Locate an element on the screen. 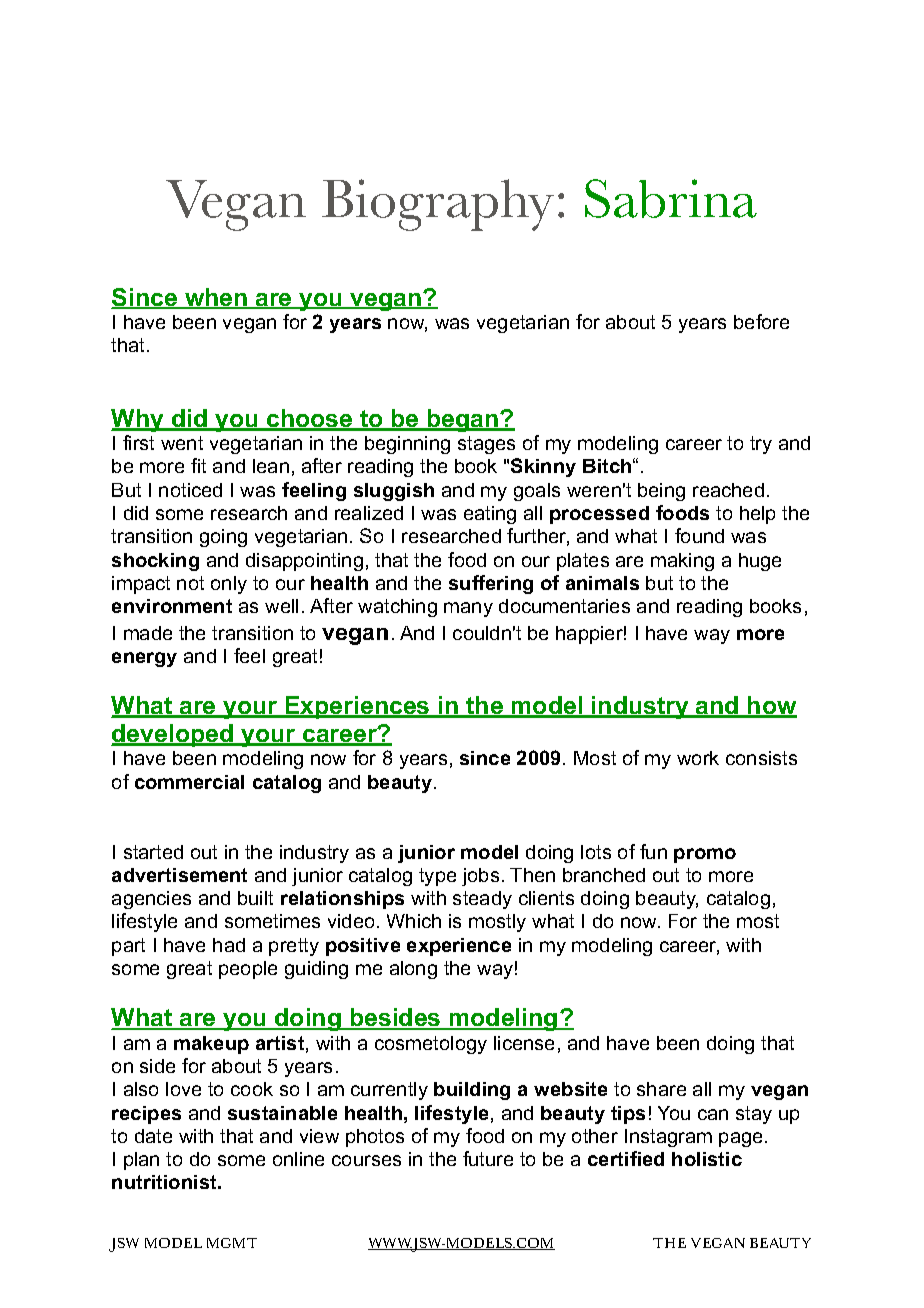 This screenshot has height=1308, width=924. Biography is located at coordinates (438, 205).
